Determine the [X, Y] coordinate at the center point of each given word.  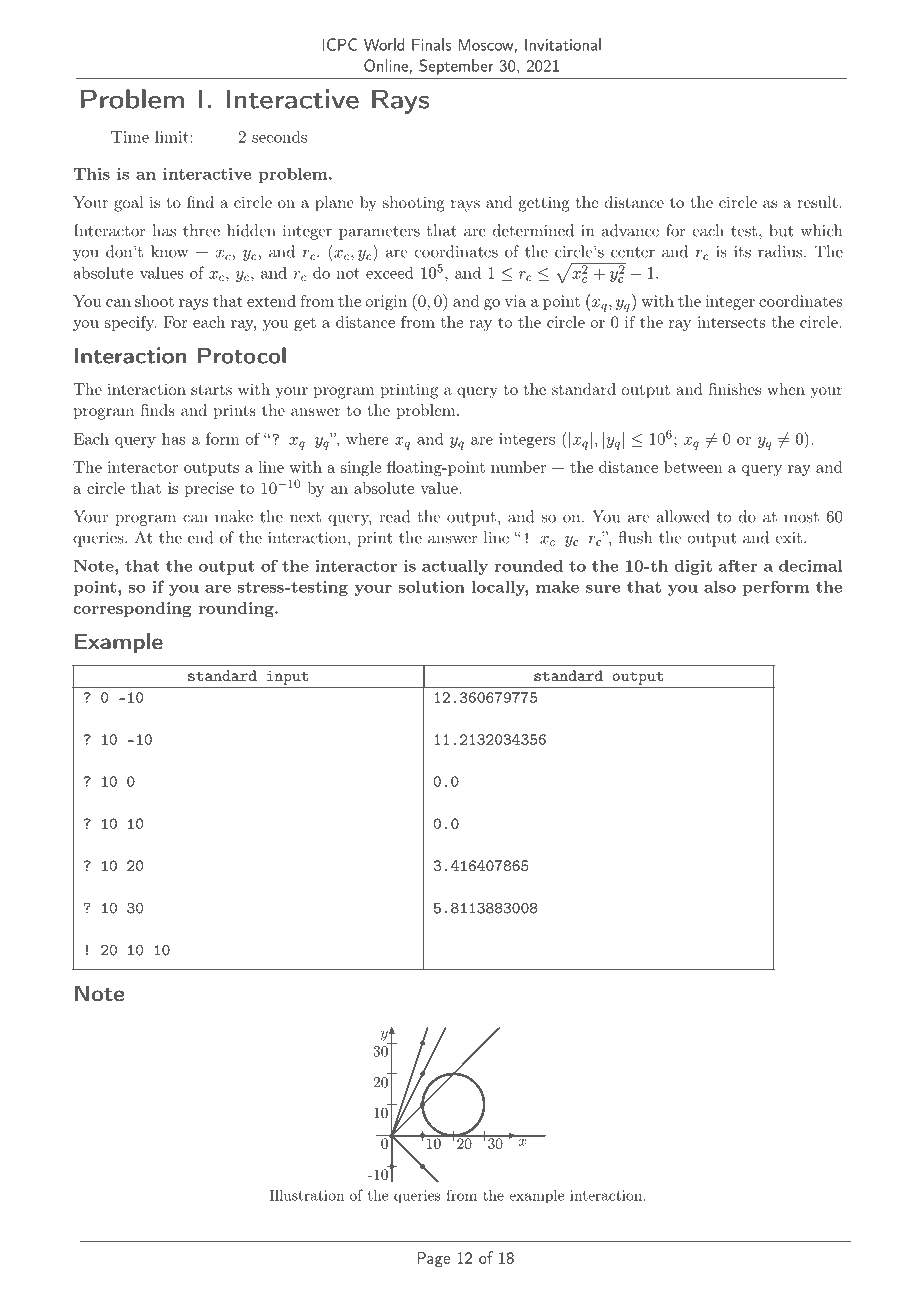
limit [172, 137]
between [693, 467]
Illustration [307, 1195]
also [720, 587]
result [817, 202]
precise [209, 489]
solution [432, 587]
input [287, 677]
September [456, 67]
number [518, 467]
